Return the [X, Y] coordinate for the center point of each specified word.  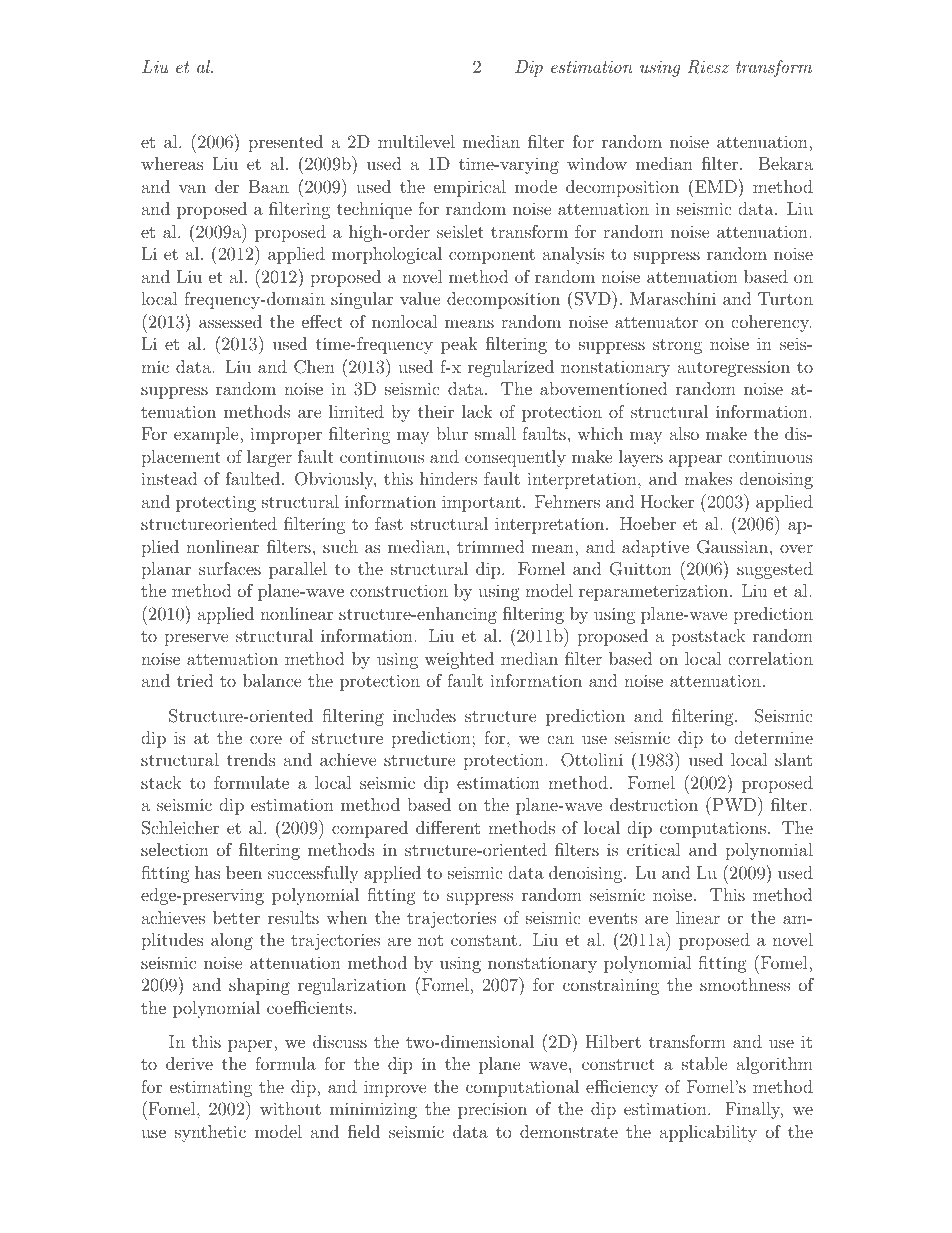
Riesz [708, 67]
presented [285, 143]
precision [492, 1110]
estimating [211, 1088]
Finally [754, 1110]
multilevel [416, 141]
